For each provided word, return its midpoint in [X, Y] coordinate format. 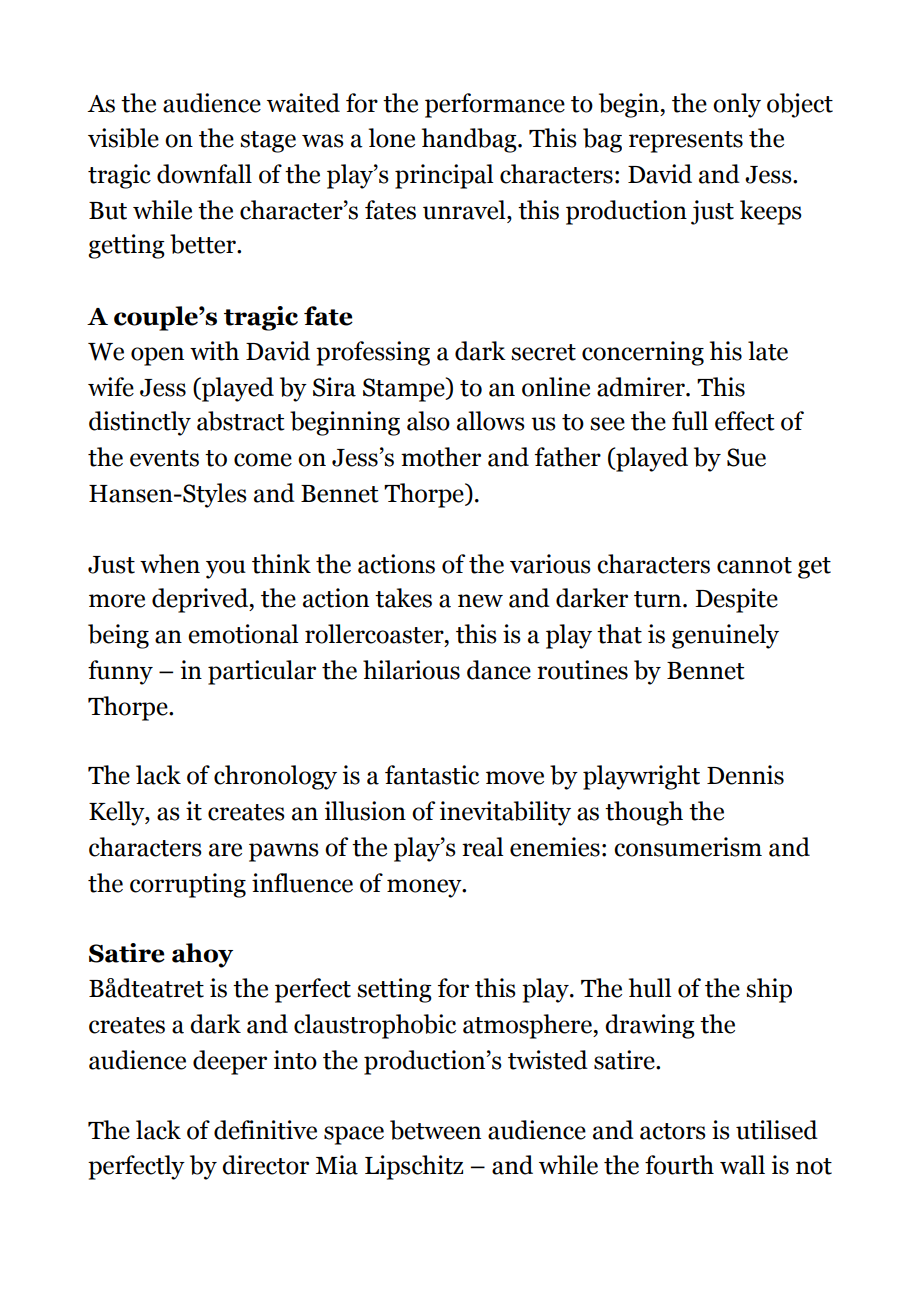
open [157, 356]
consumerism [688, 847]
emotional [243, 634]
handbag [470, 140]
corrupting [188, 885]
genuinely [725, 636]
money [425, 888]
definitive [265, 1130]
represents [686, 142]
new [480, 601]
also [428, 421]
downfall [204, 174]
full [690, 421]
